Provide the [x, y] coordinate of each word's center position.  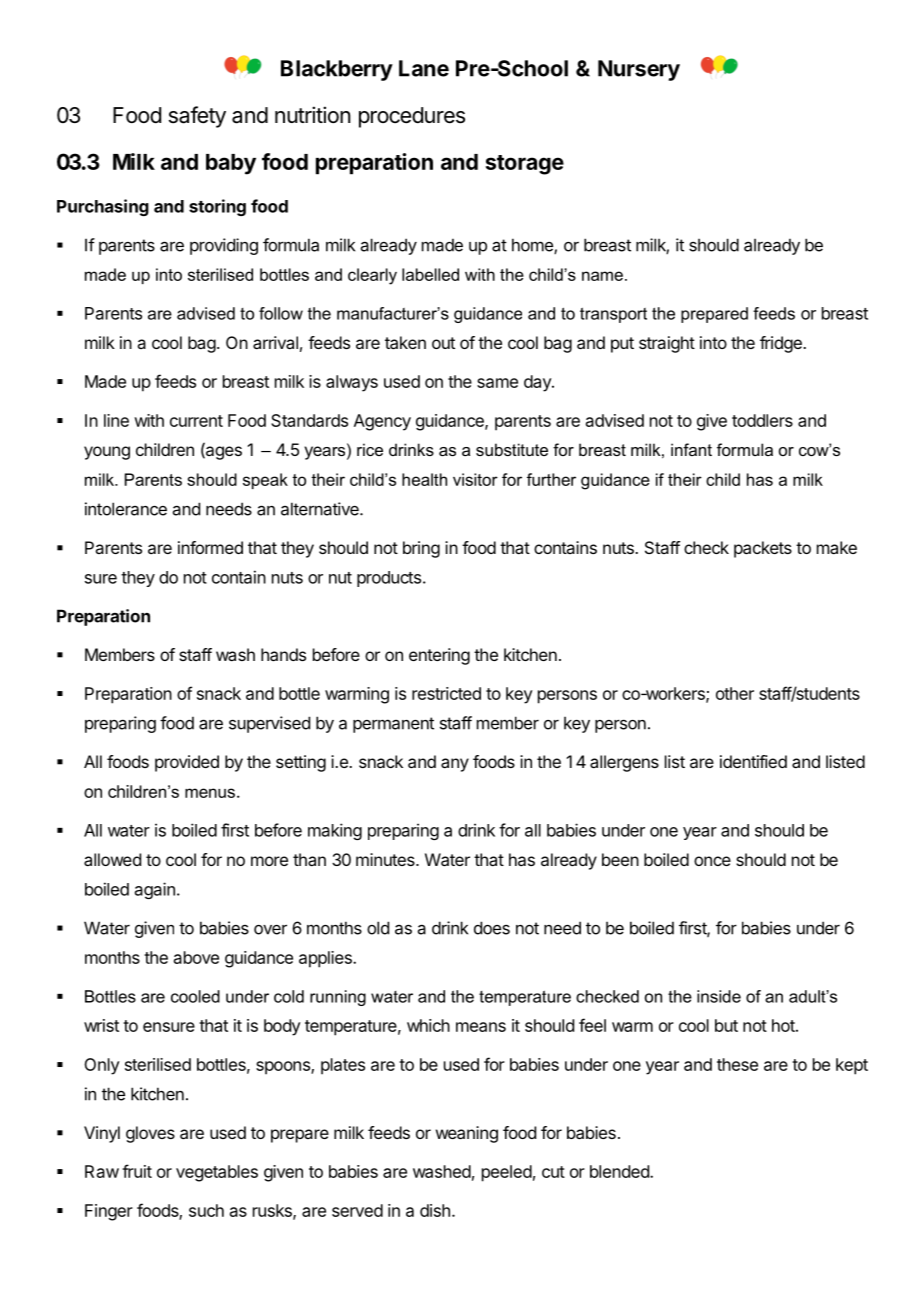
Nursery [639, 70]
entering [439, 656]
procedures [412, 117]
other [735, 693]
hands [283, 654]
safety [197, 117]
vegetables [217, 1173]
